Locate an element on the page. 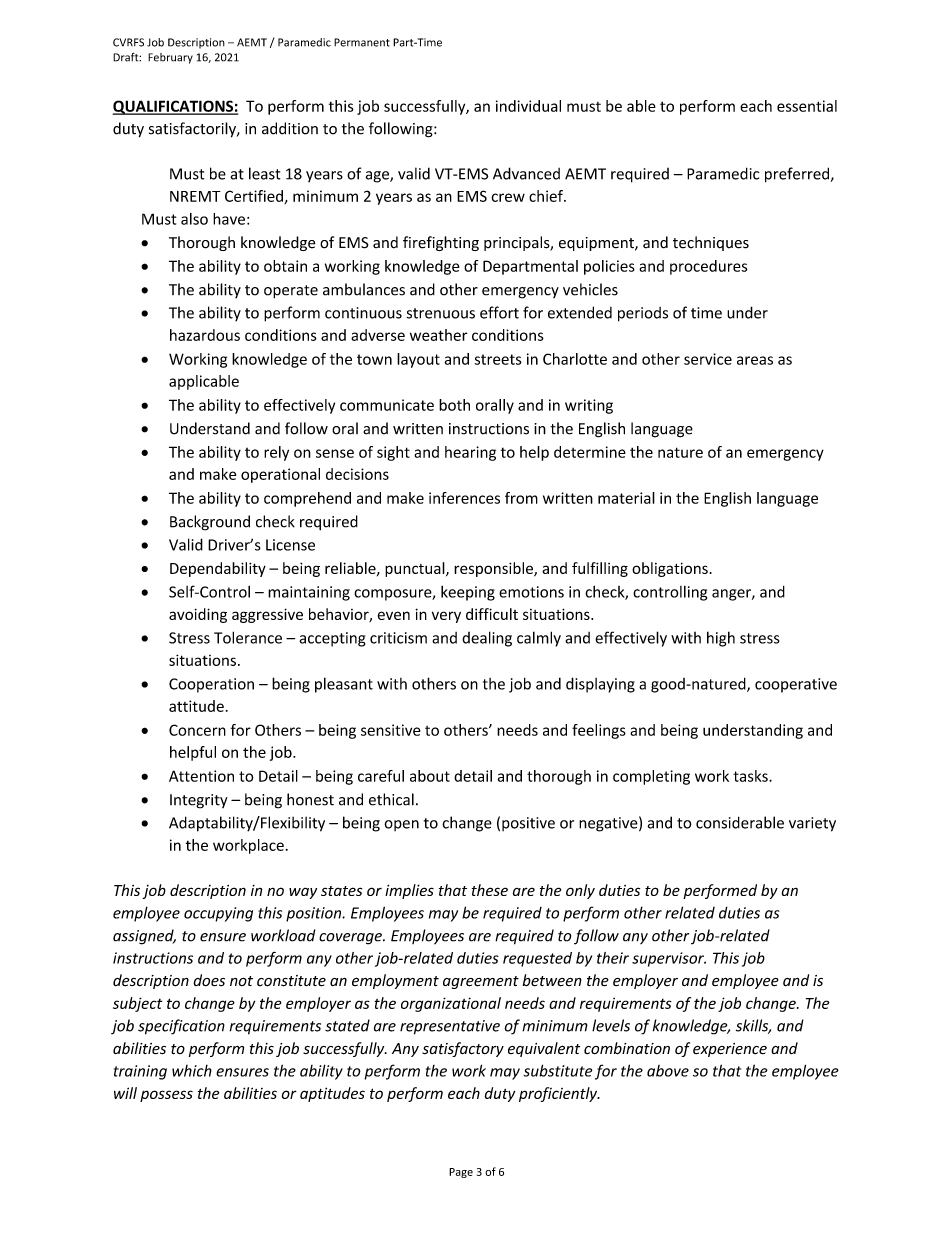  these is located at coordinates (490, 890).
